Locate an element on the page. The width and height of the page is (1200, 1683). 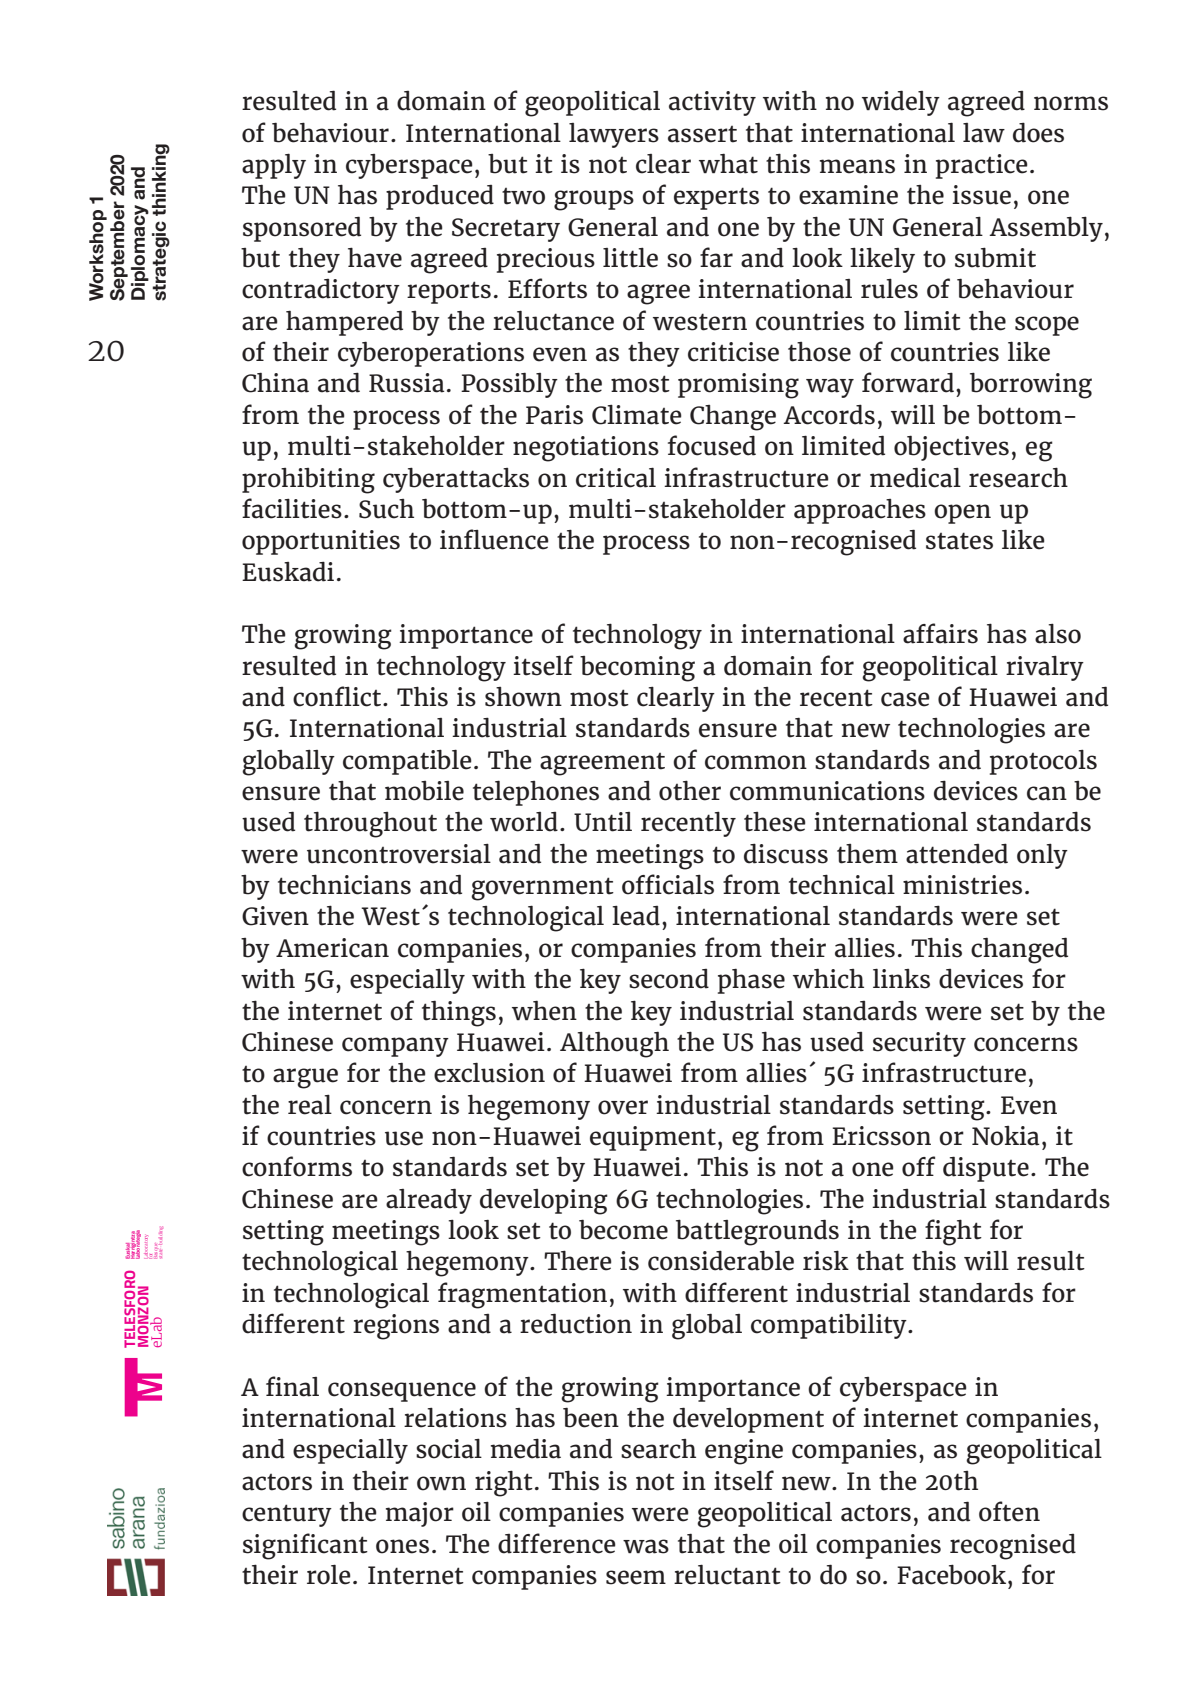
officials is located at coordinates (668, 884).
